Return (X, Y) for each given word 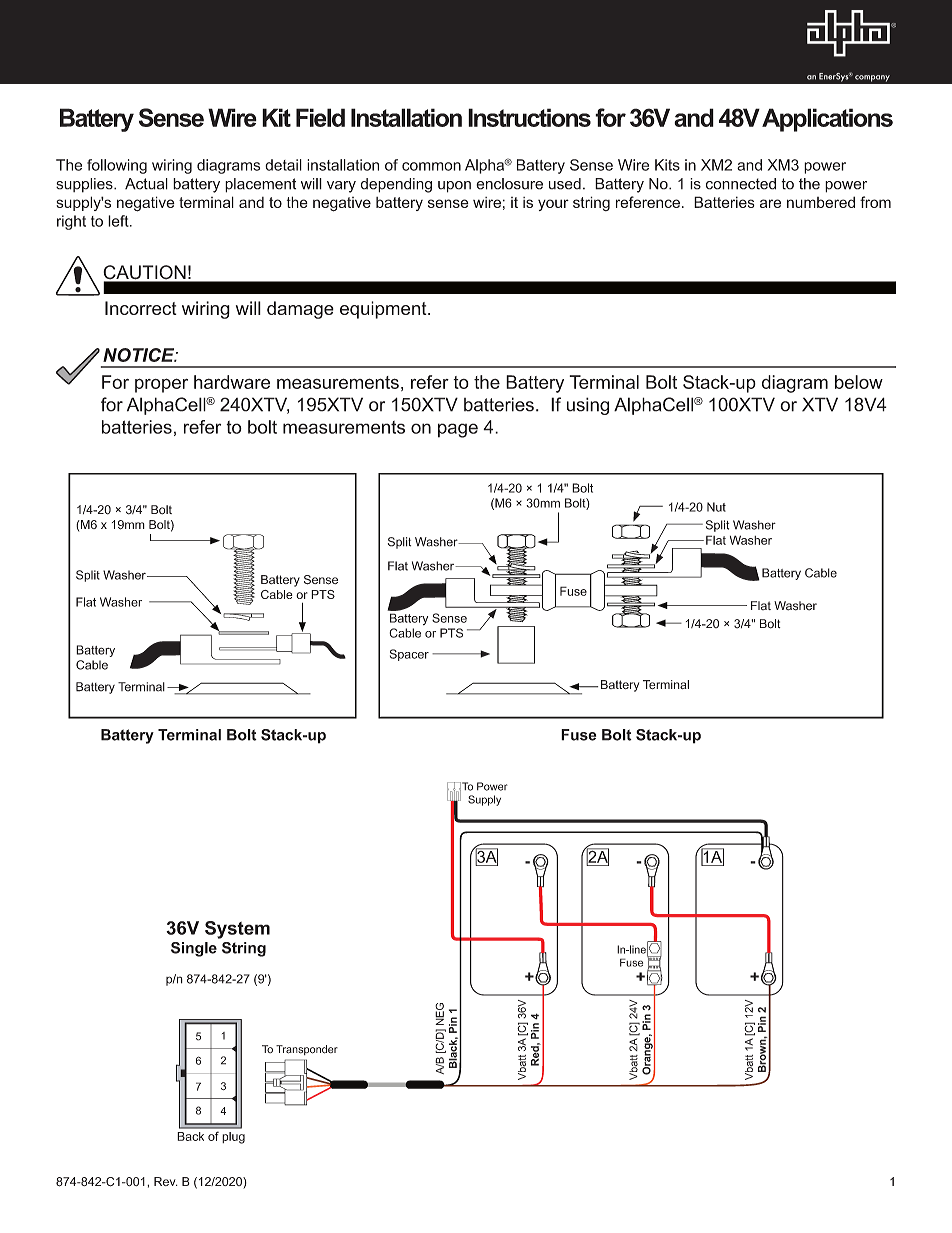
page (458, 430)
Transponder (307, 1050)
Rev (166, 1181)
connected (741, 184)
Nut (716, 507)
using (588, 406)
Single (194, 949)
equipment (384, 310)
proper (161, 385)
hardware (232, 382)
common (431, 166)
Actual (146, 184)
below (859, 382)
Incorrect (141, 308)
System (237, 930)
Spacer (409, 655)
